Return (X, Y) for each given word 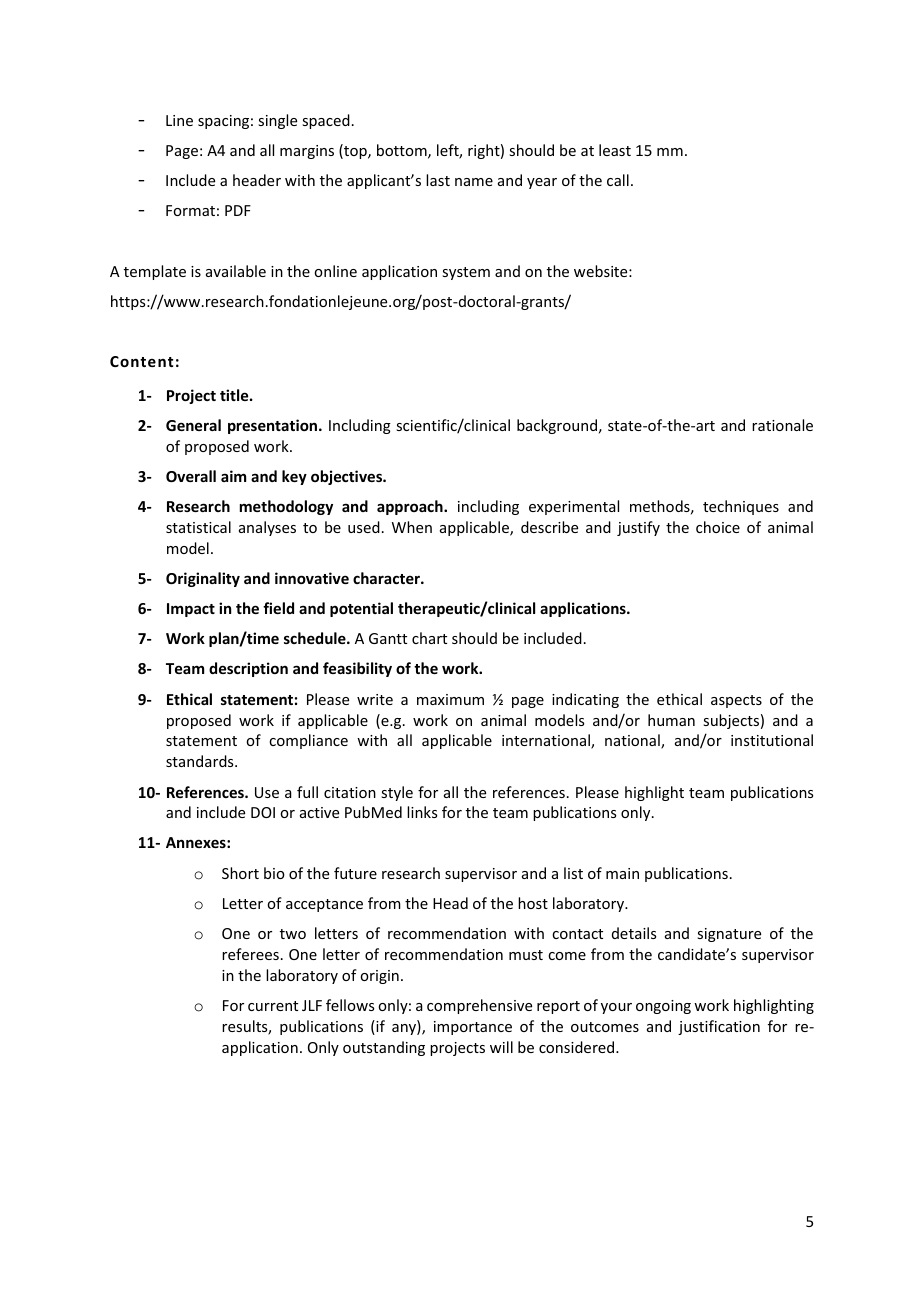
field (278, 608)
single (277, 121)
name (474, 182)
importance (473, 1028)
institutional (772, 740)
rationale (782, 425)
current (273, 1006)
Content (141, 361)
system (466, 273)
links (422, 812)
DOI (263, 812)
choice (718, 527)
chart (429, 638)
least (615, 150)
